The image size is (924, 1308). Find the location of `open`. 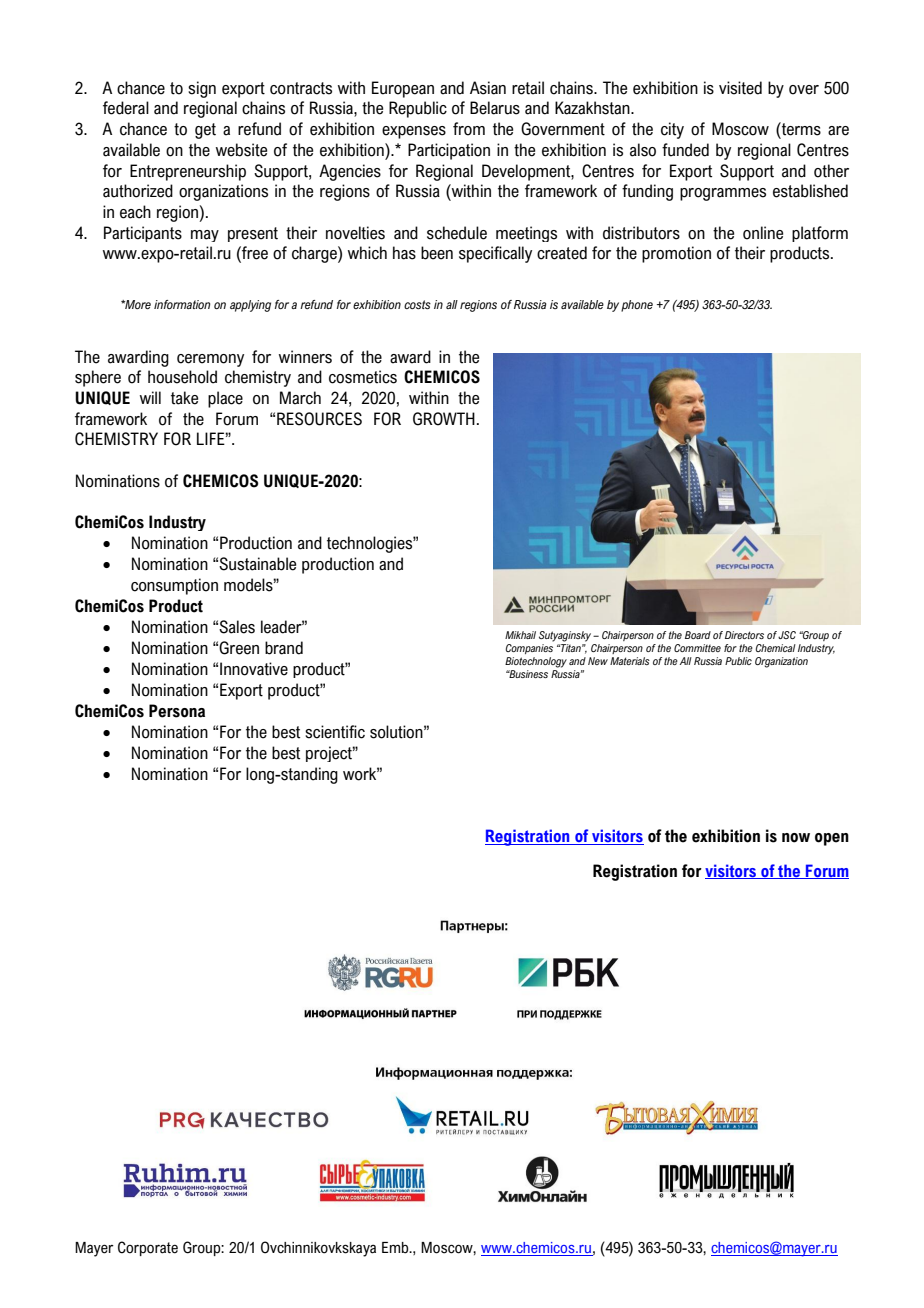

open is located at coordinates (832, 839).
